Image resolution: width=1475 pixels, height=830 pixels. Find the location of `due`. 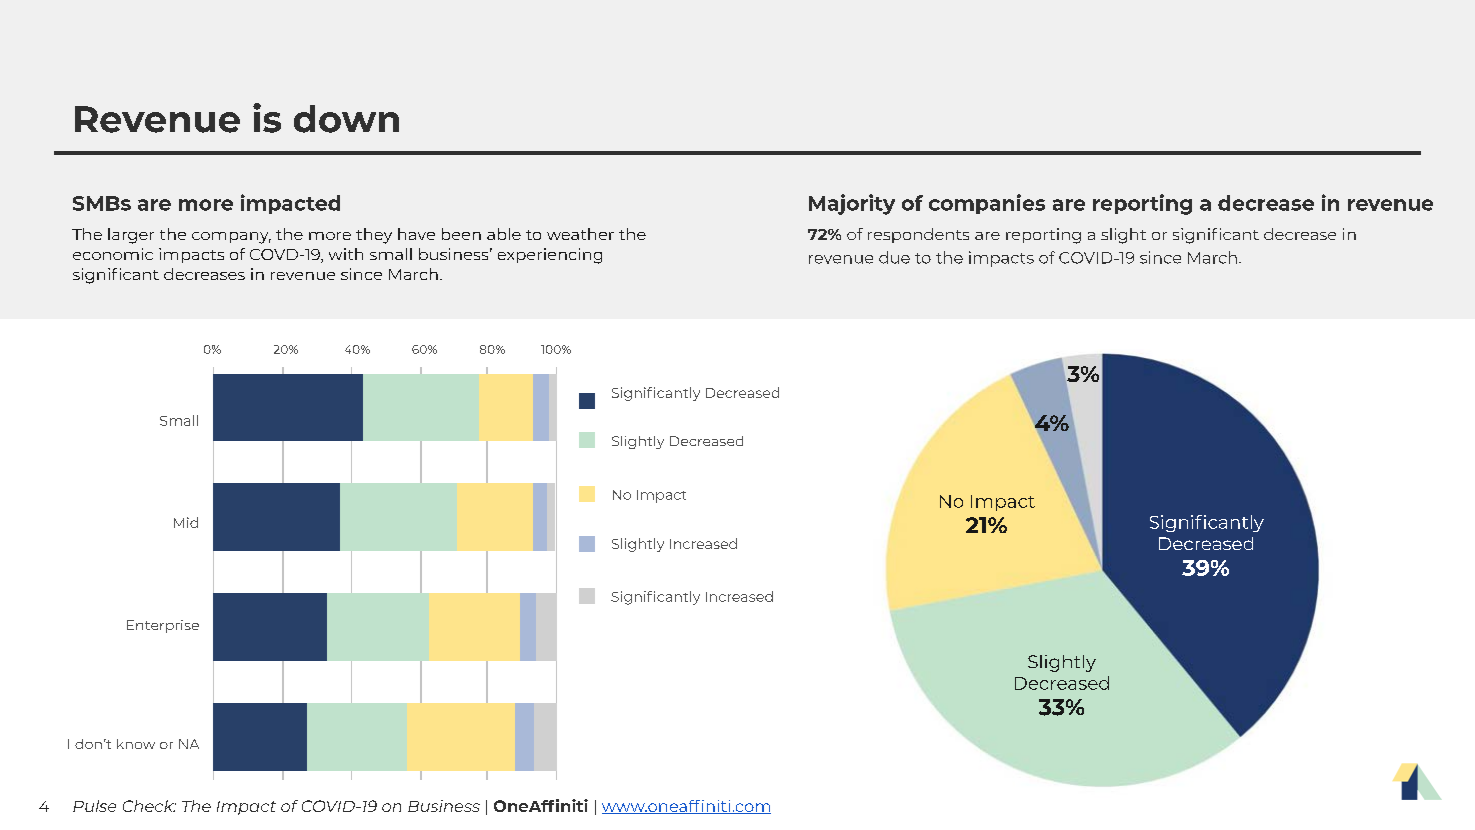

due is located at coordinates (894, 257).
